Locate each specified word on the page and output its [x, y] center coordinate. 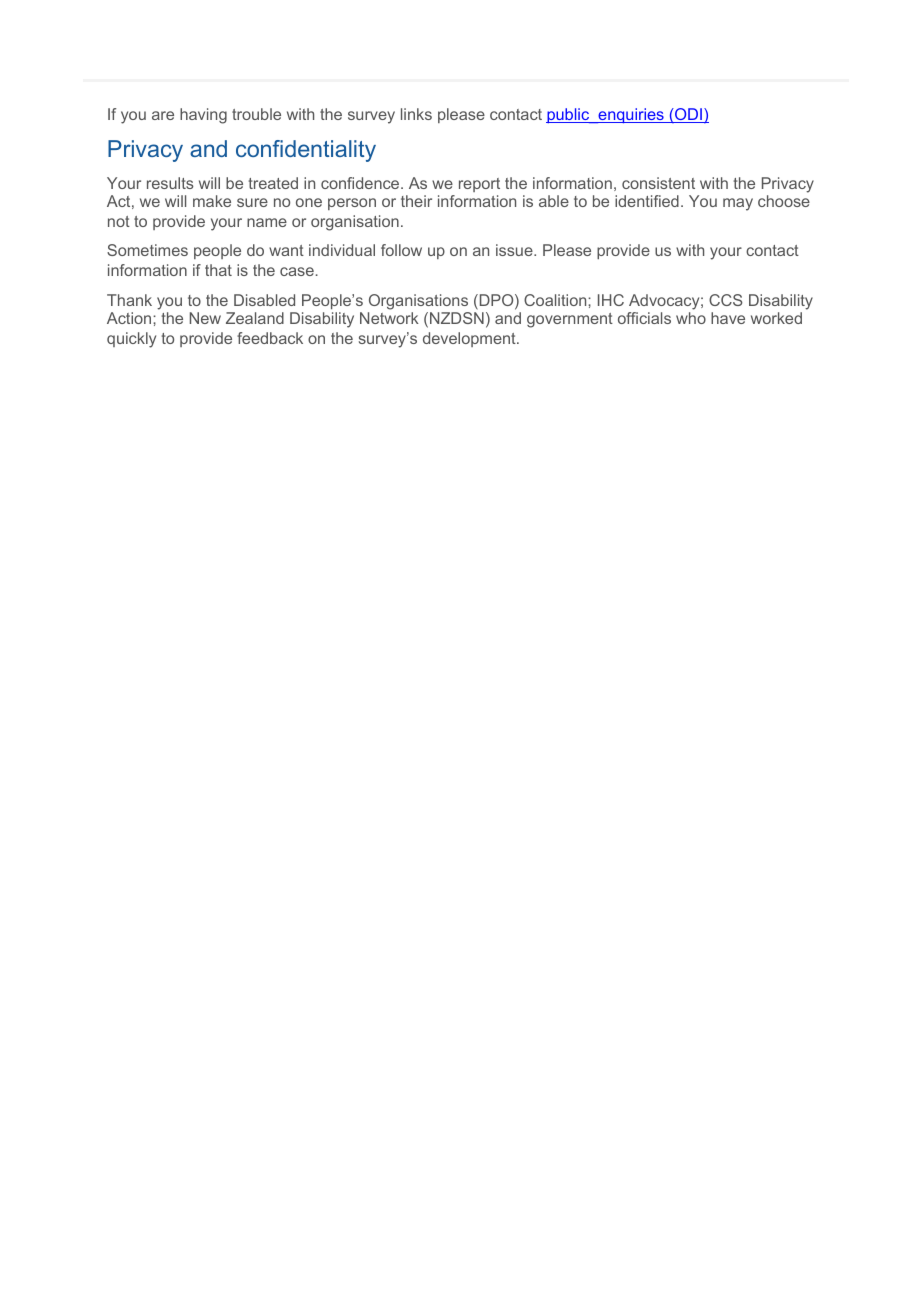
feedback [270, 338]
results [170, 183]
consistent [658, 183]
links [416, 114]
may [738, 204]
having [203, 116]
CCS [726, 300]
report [479, 185]
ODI [688, 115]
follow [401, 250]
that [218, 270]
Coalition [556, 300]
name [267, 222]
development [470, 339]
